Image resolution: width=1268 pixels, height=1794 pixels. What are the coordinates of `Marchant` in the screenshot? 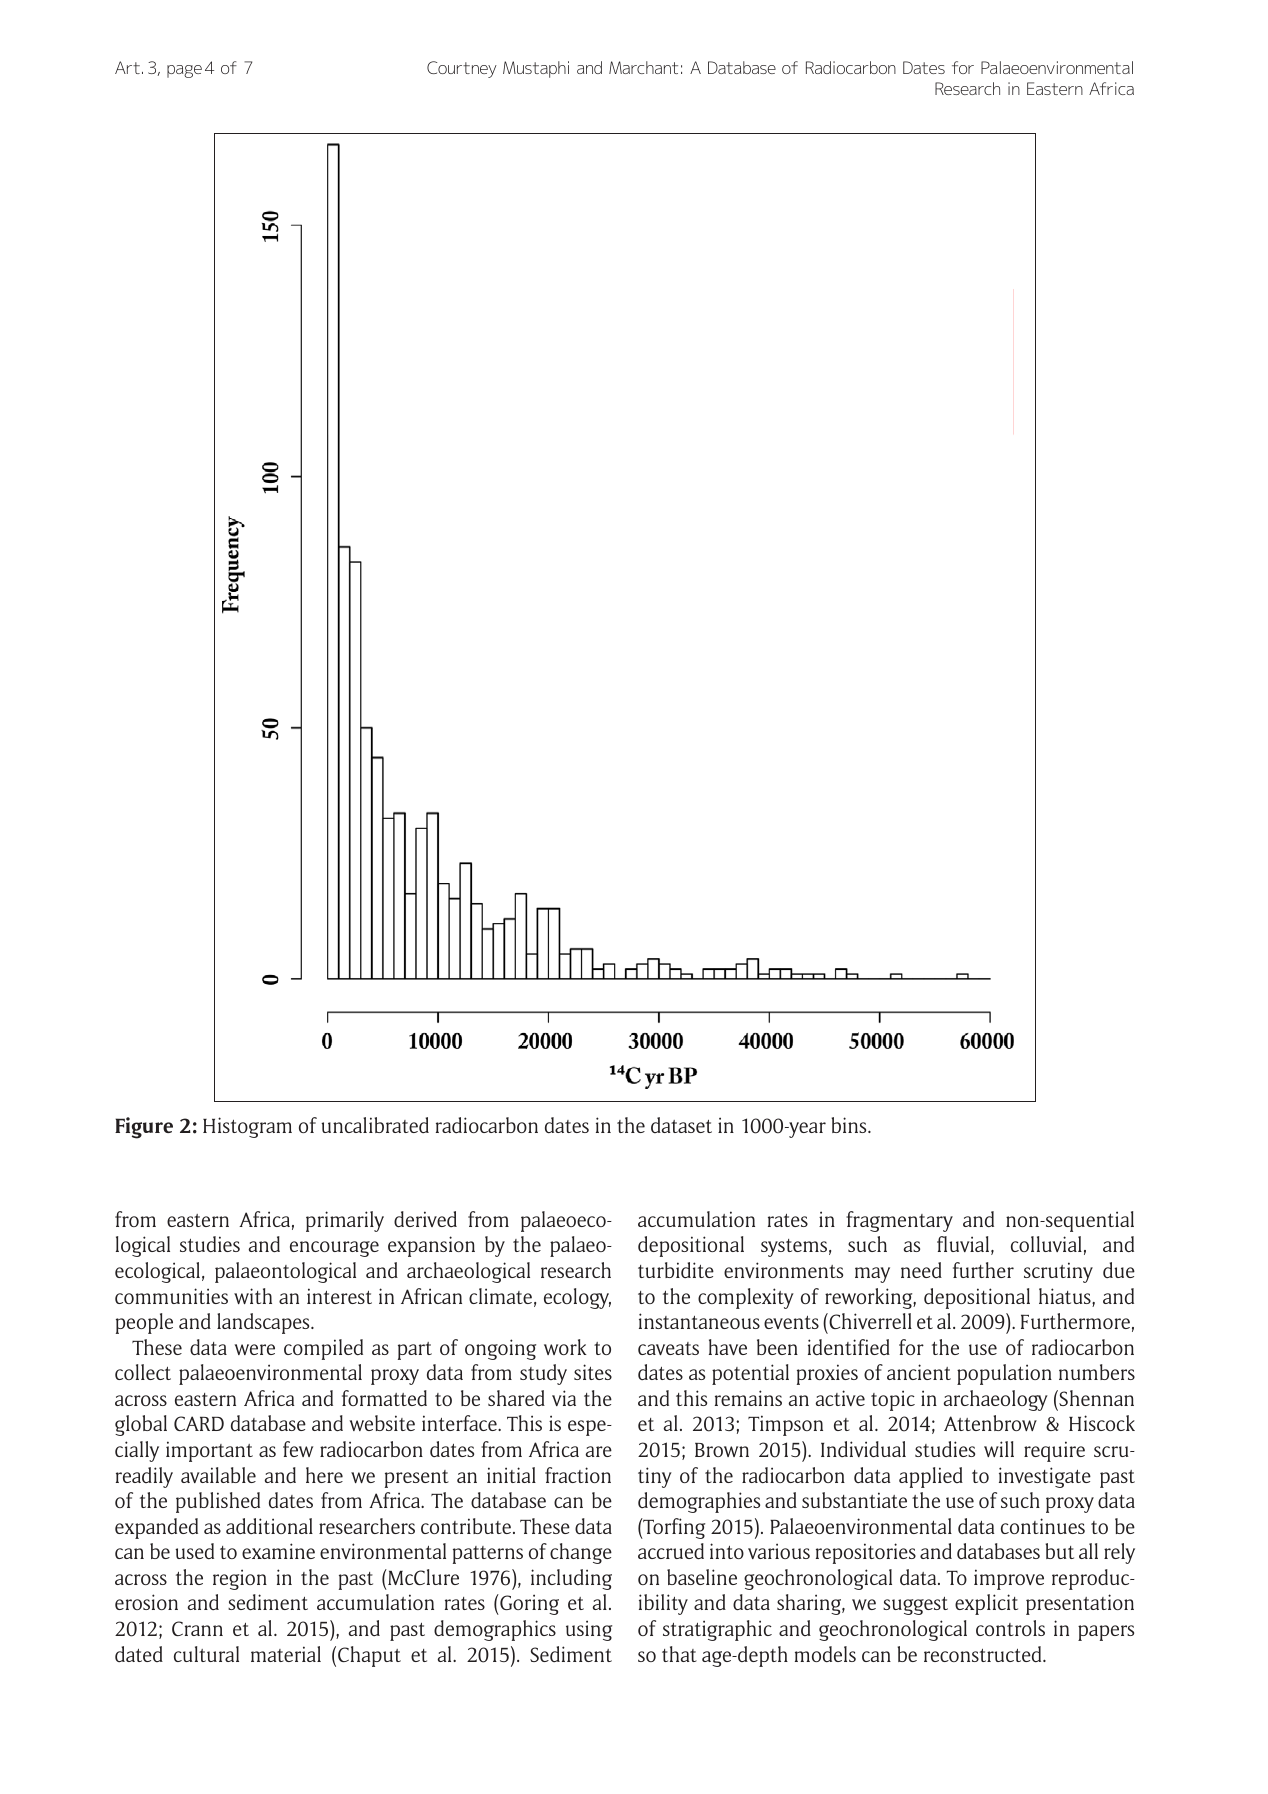 It's located at (643, 67).
